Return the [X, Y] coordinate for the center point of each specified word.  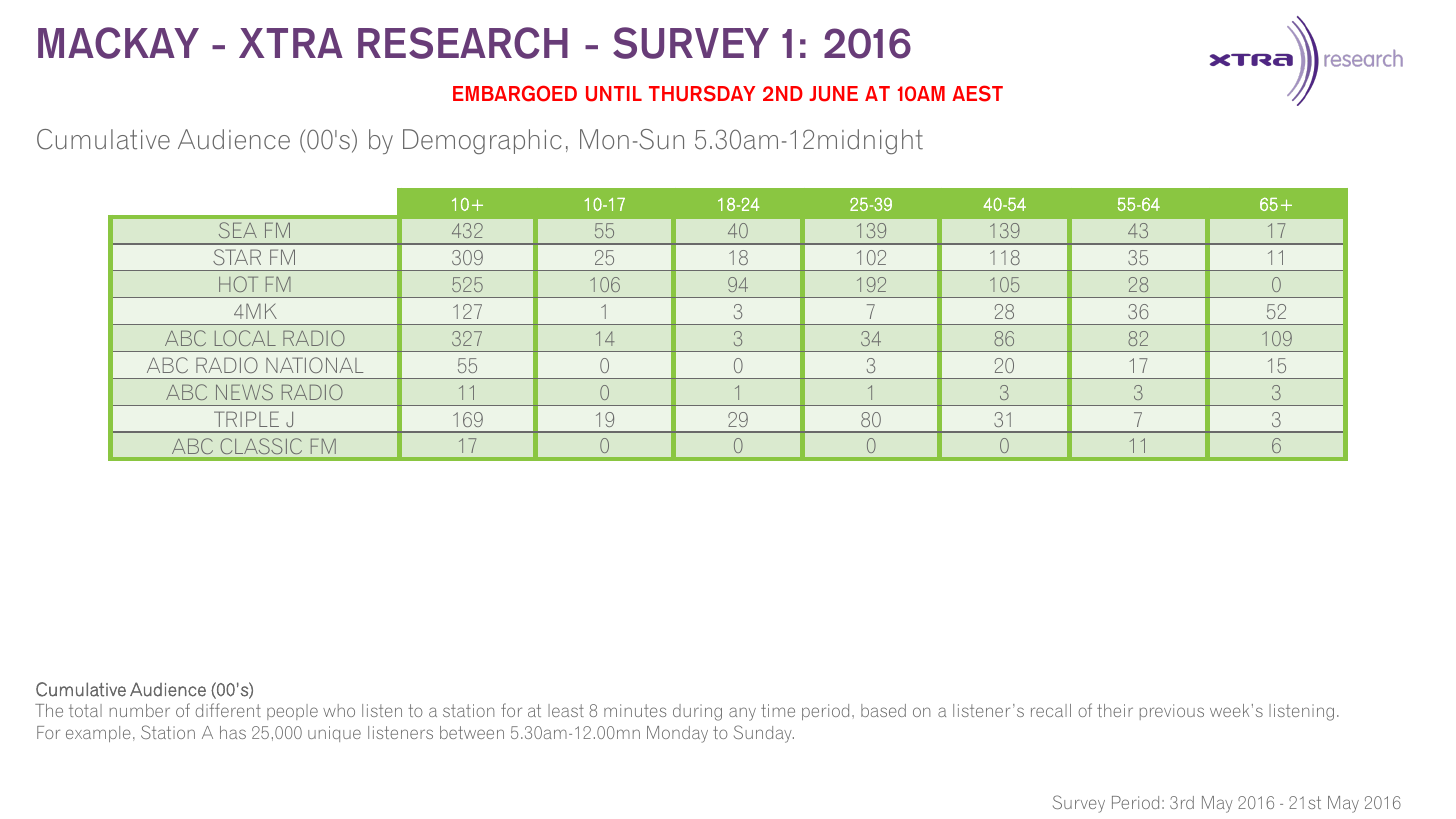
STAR [237, 257]
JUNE [833, 94]
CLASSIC [261, 446]
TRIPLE [246, 419]
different [228, 710]
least [566, 710]
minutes [635, 710]
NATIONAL [314, 365]
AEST [977, 93]
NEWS [244, 392]
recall [1051, 710]
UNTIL [614, 94]
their [1115, 710]
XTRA [291, 43]
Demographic [482, 141]
